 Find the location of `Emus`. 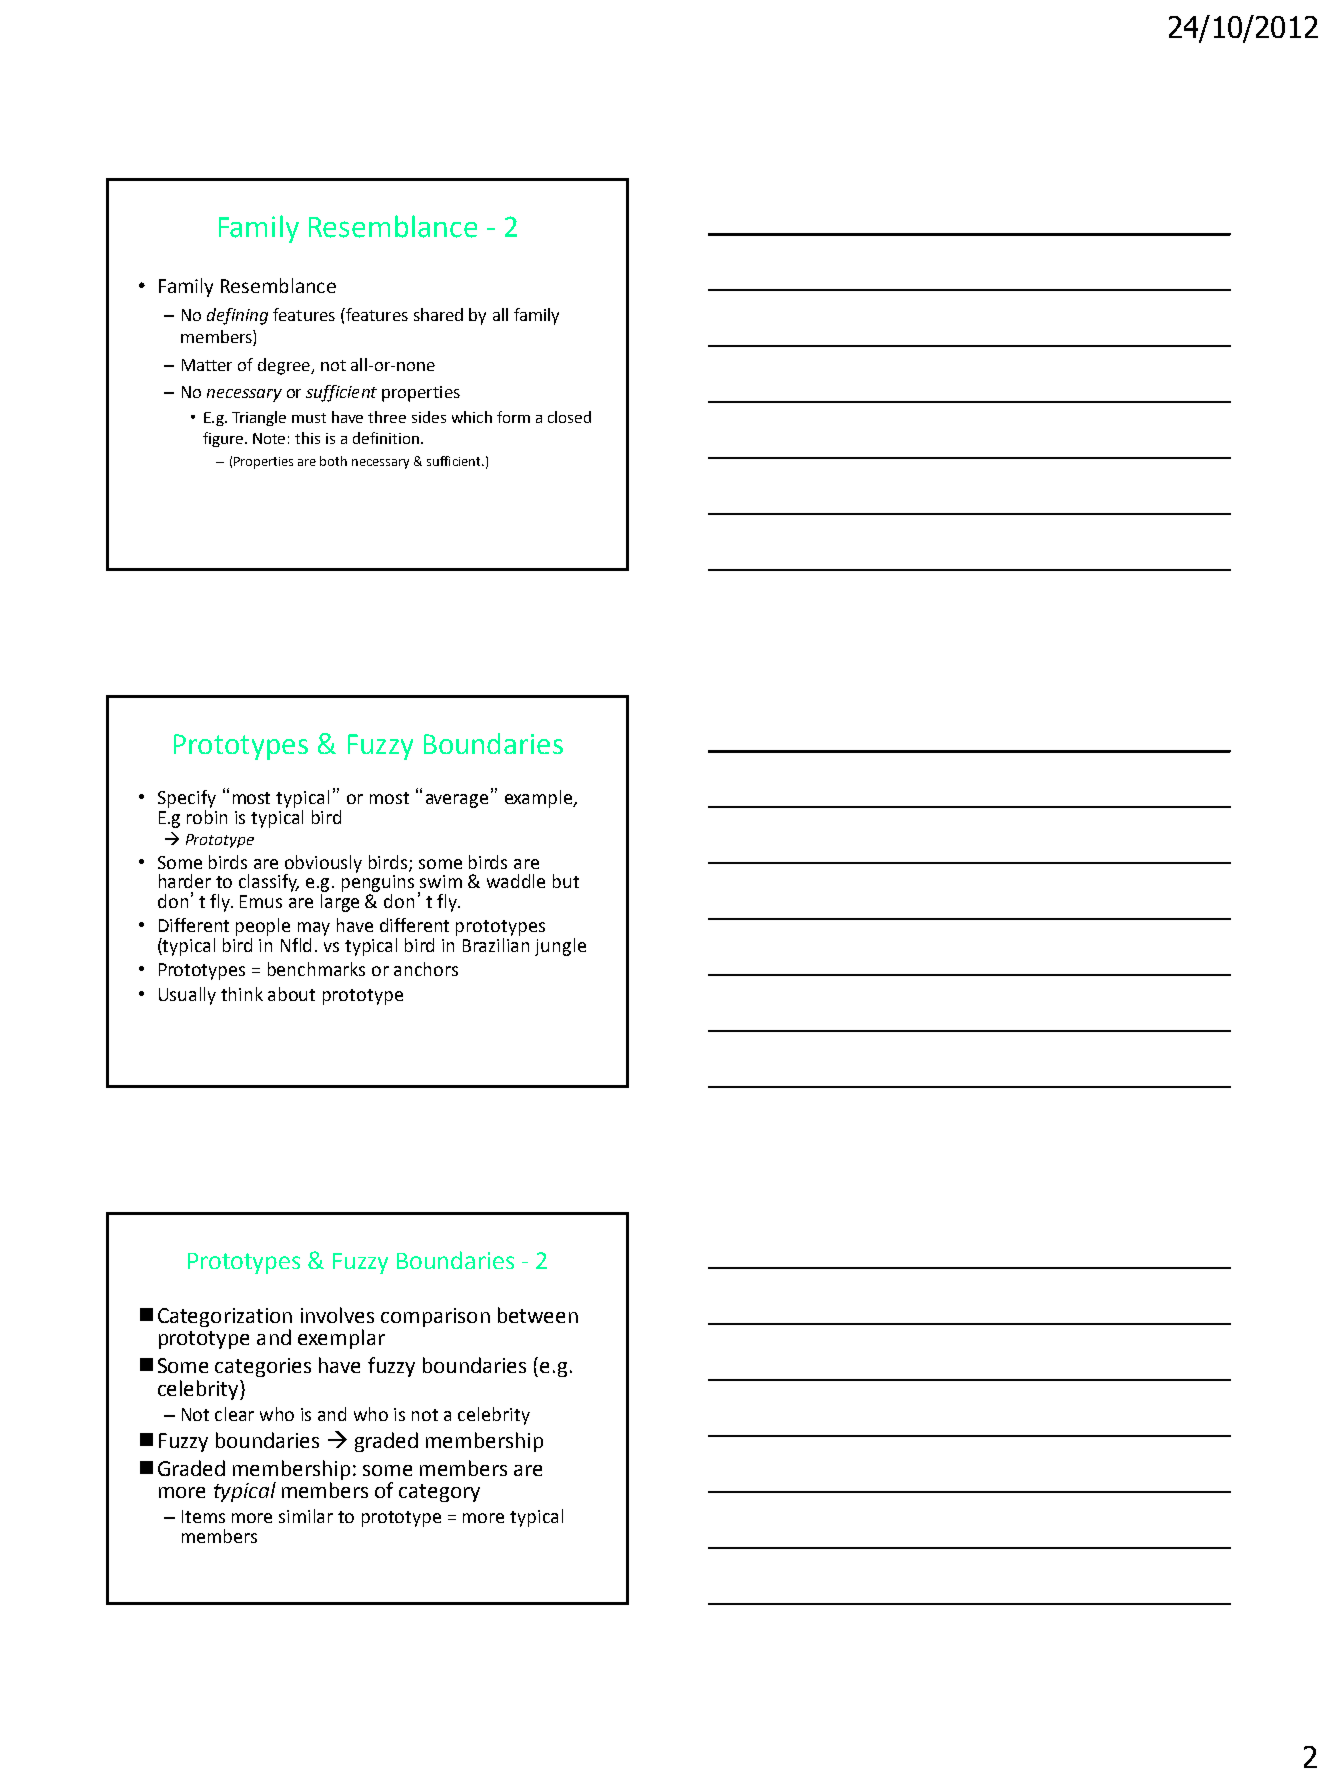

Emus is located at coordinates (261, 901).
